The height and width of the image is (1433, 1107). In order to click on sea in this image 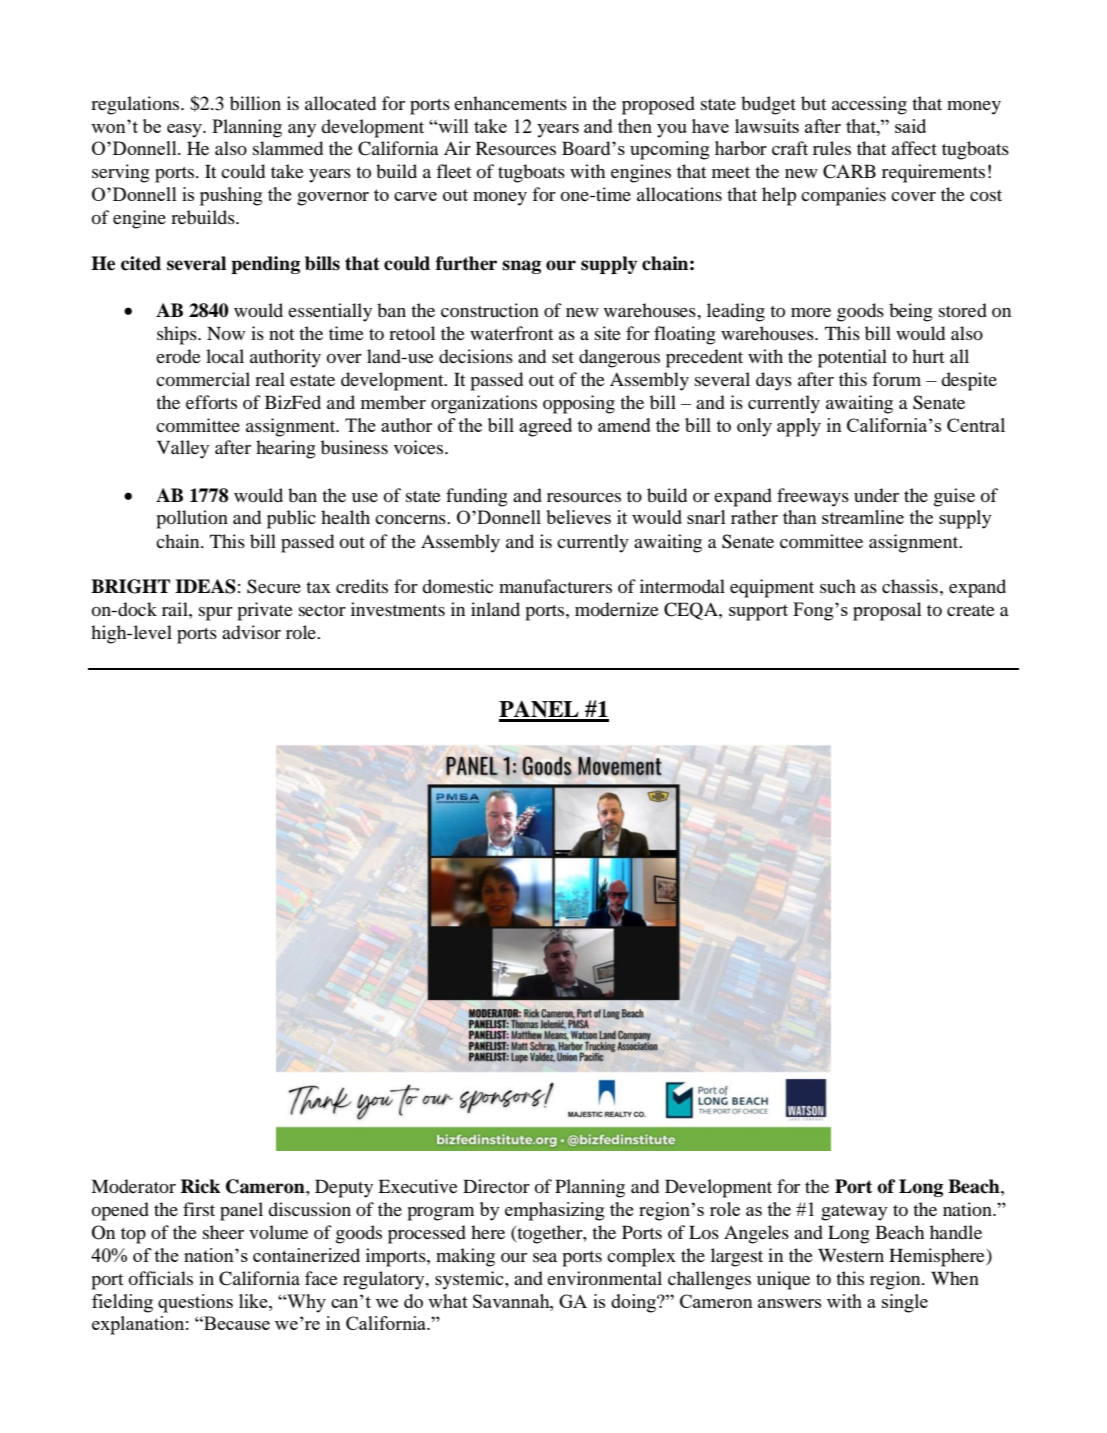, I will do `click(545, 1257)`.
